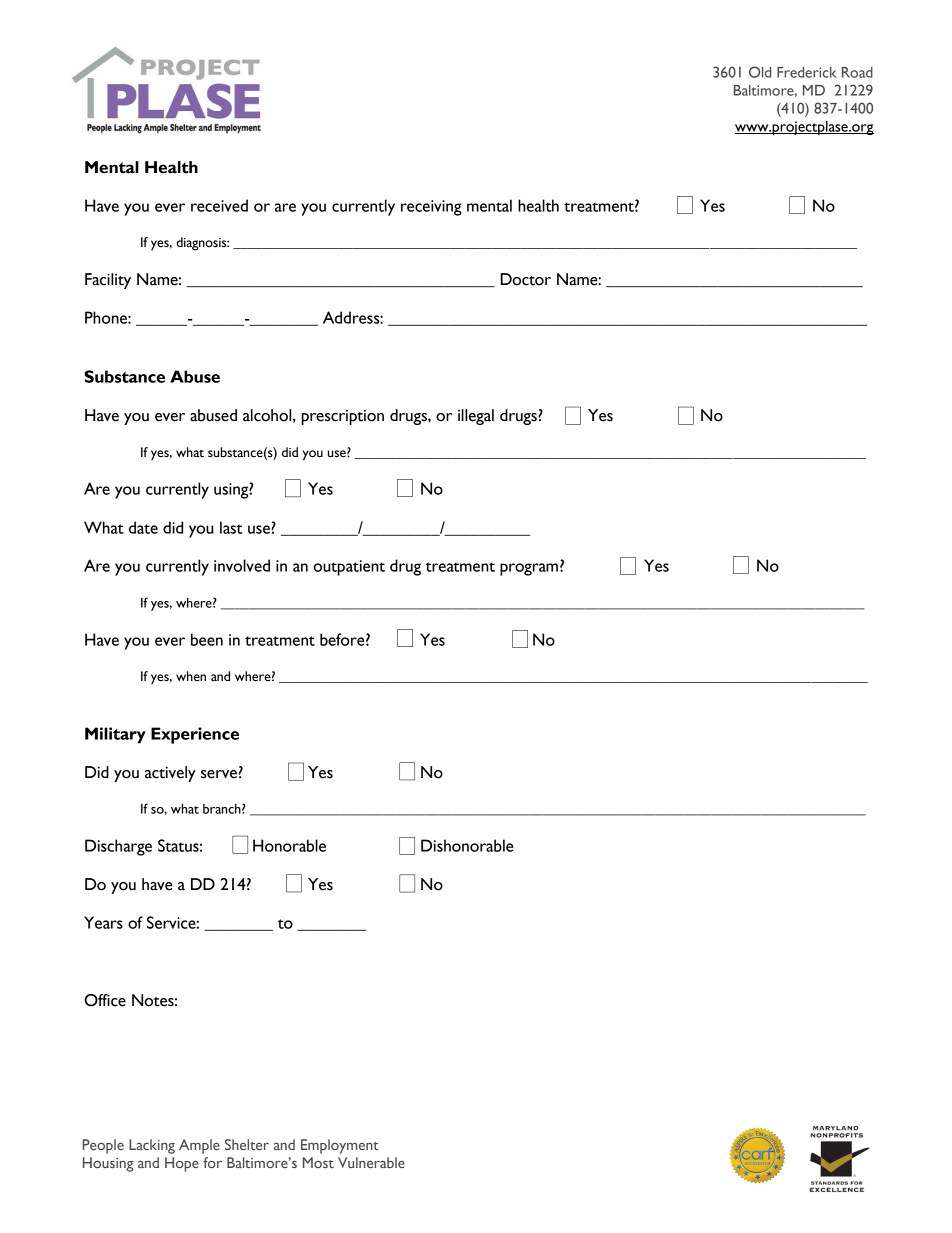  Describe the element at coordinates (476, 417) in the screenshot. I see `illegal` at that location.
